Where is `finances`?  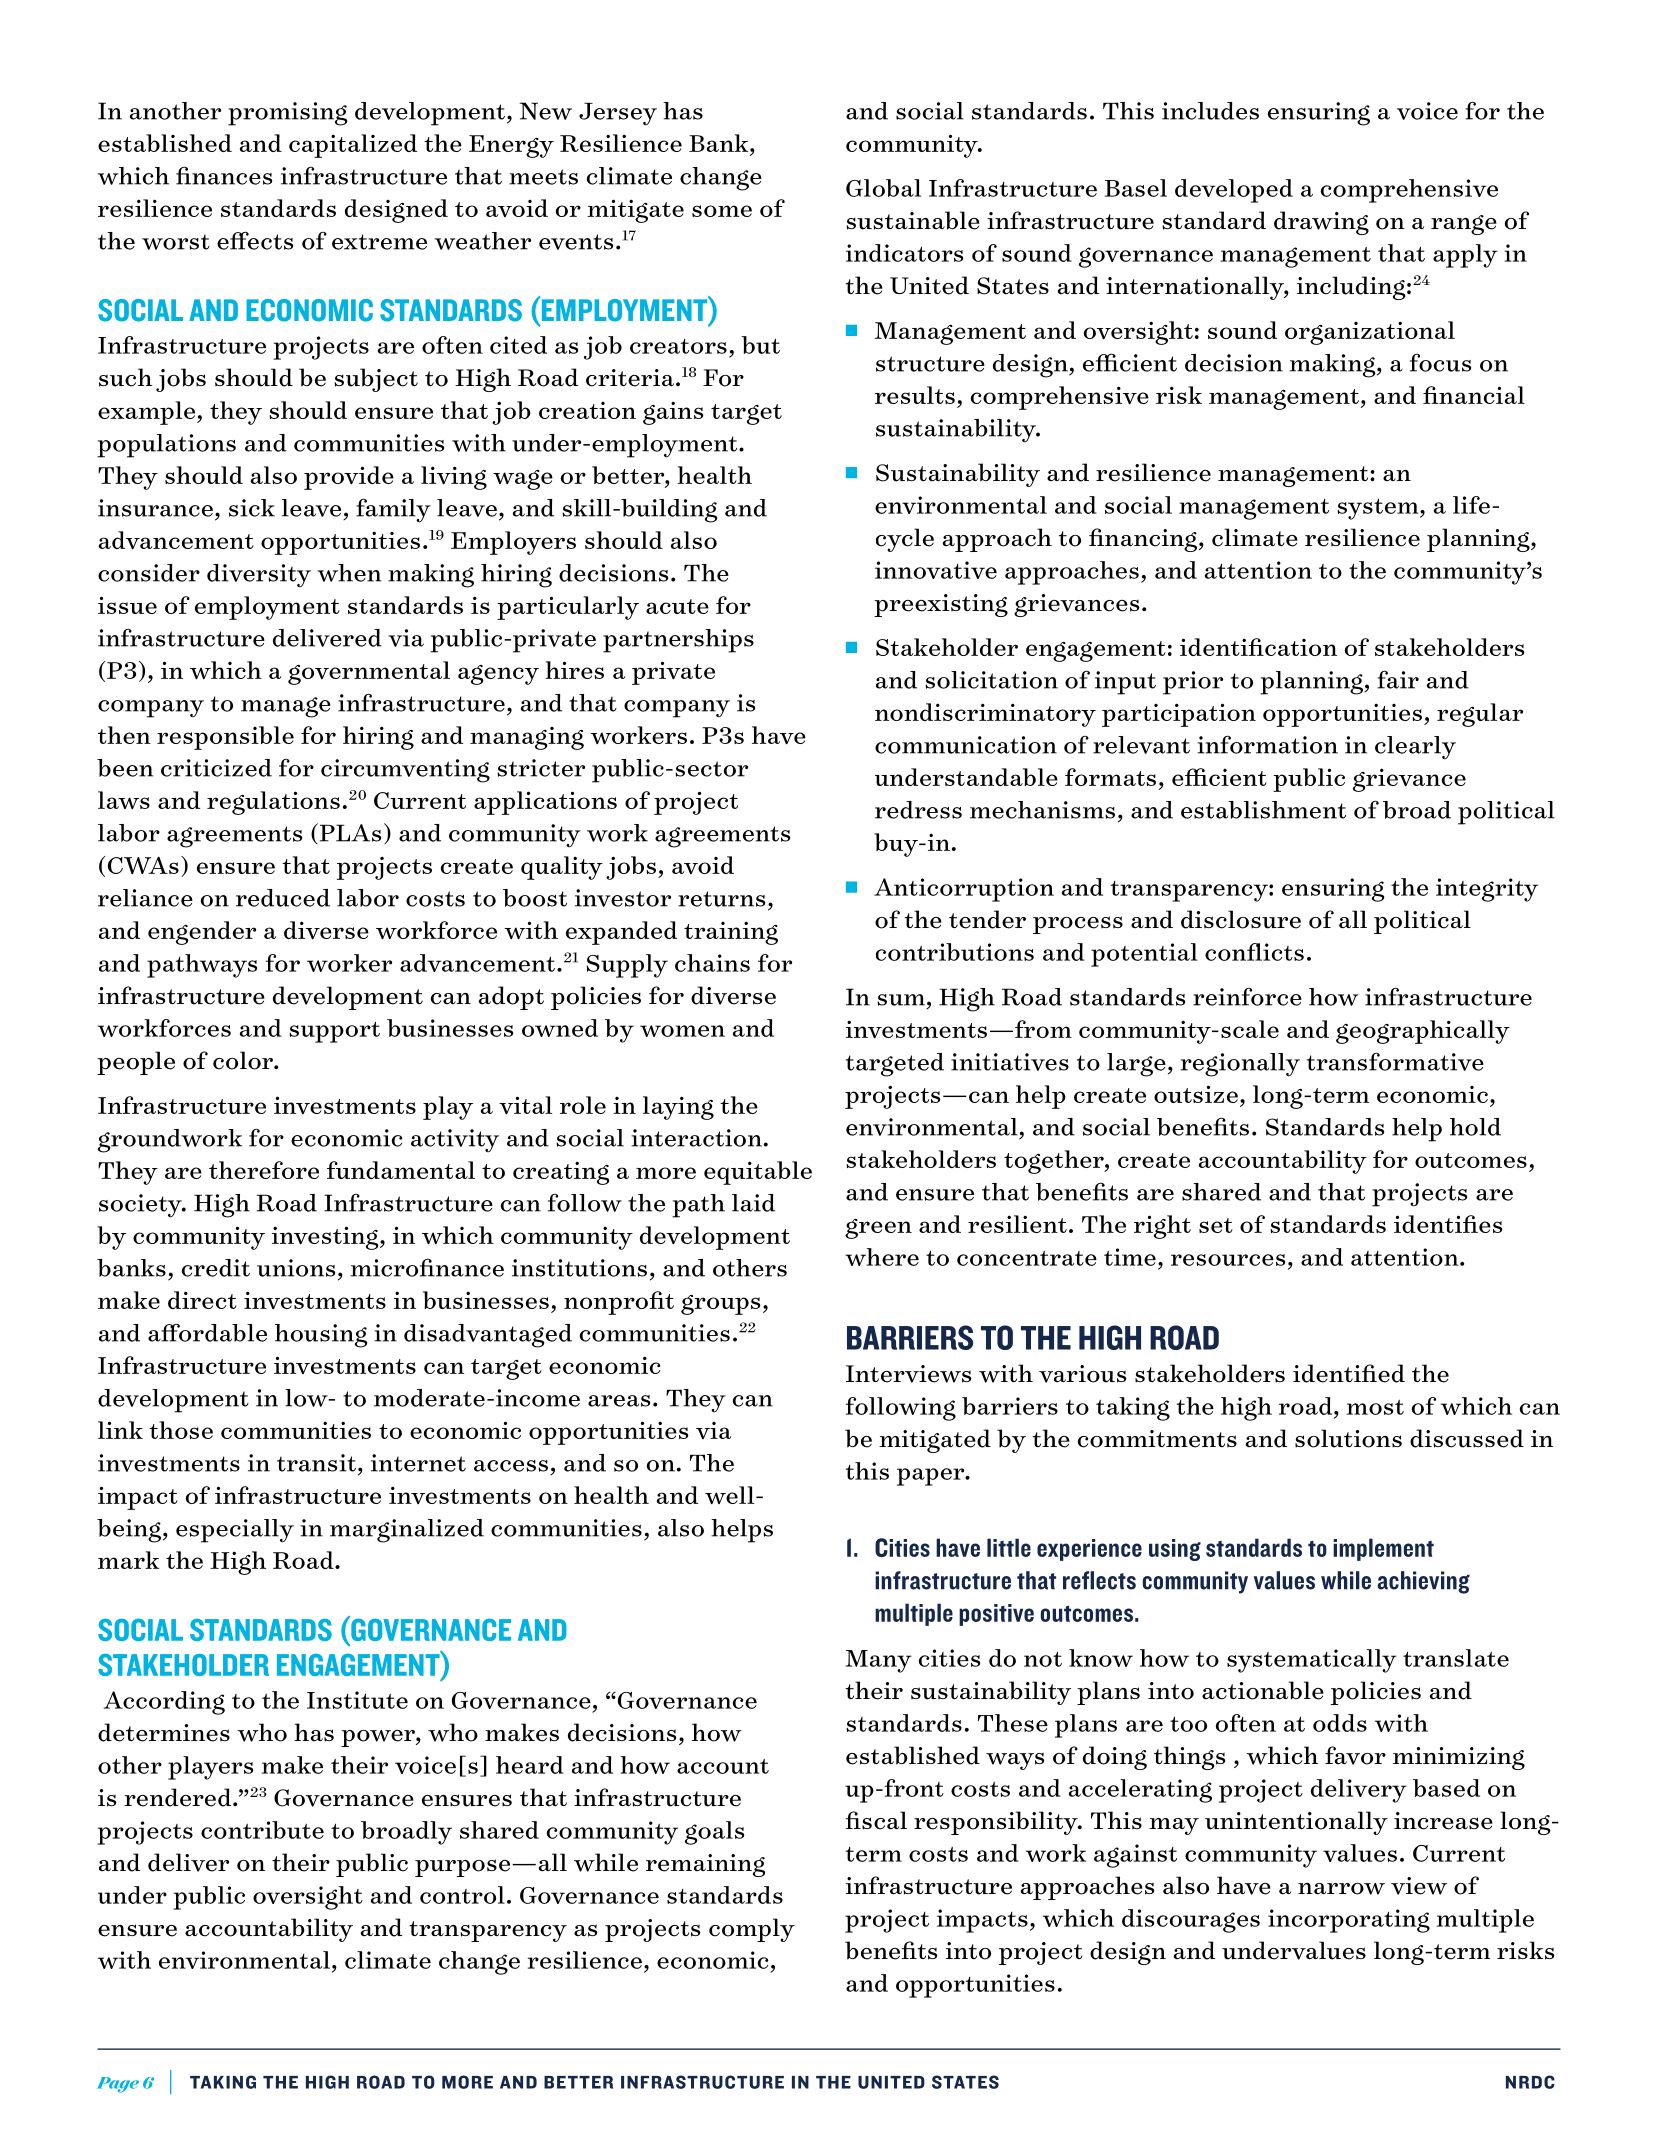
finances is located at coordinates (224, 175).
